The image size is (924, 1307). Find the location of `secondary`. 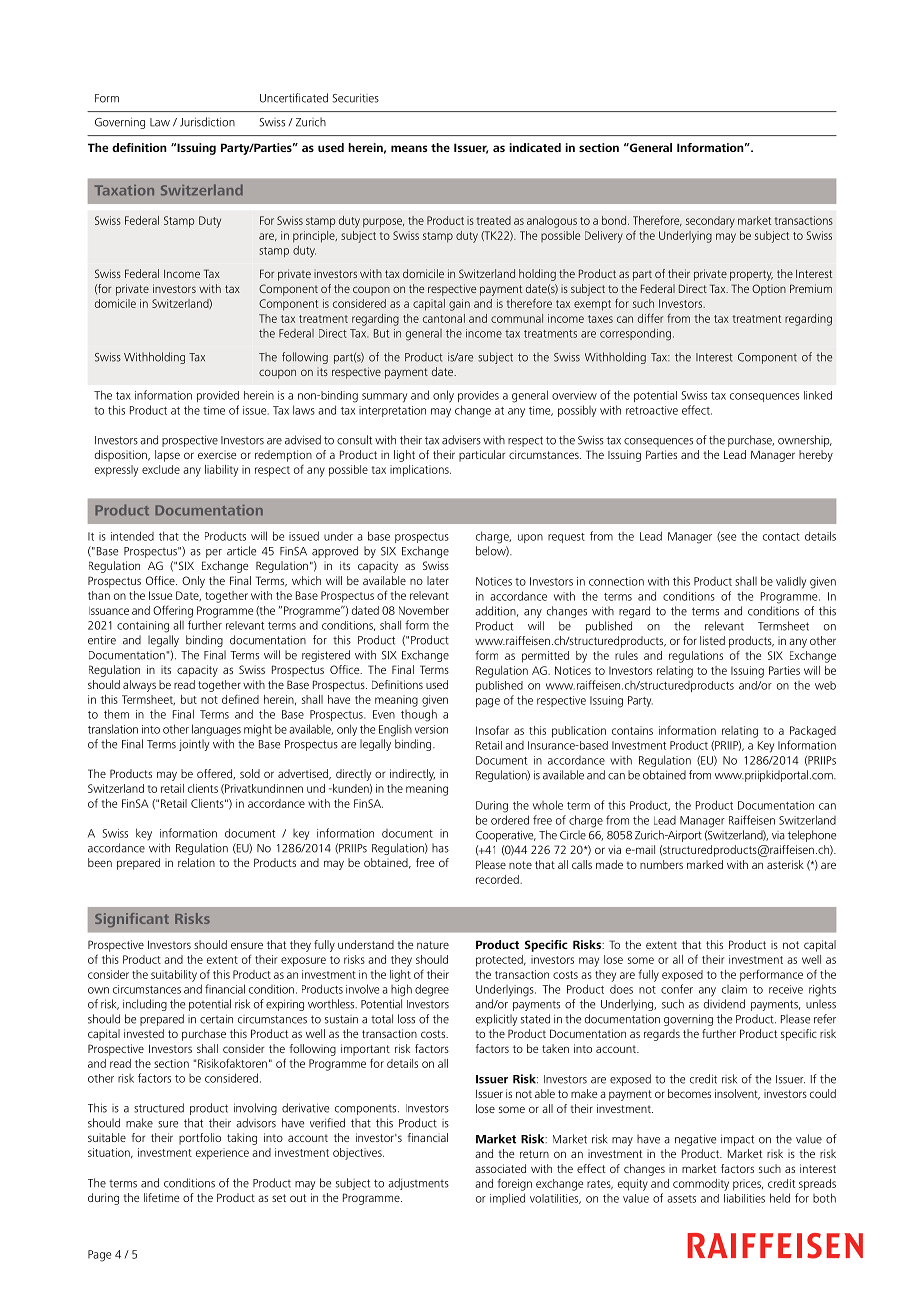

secondary is located at coordinates (710, 222).
